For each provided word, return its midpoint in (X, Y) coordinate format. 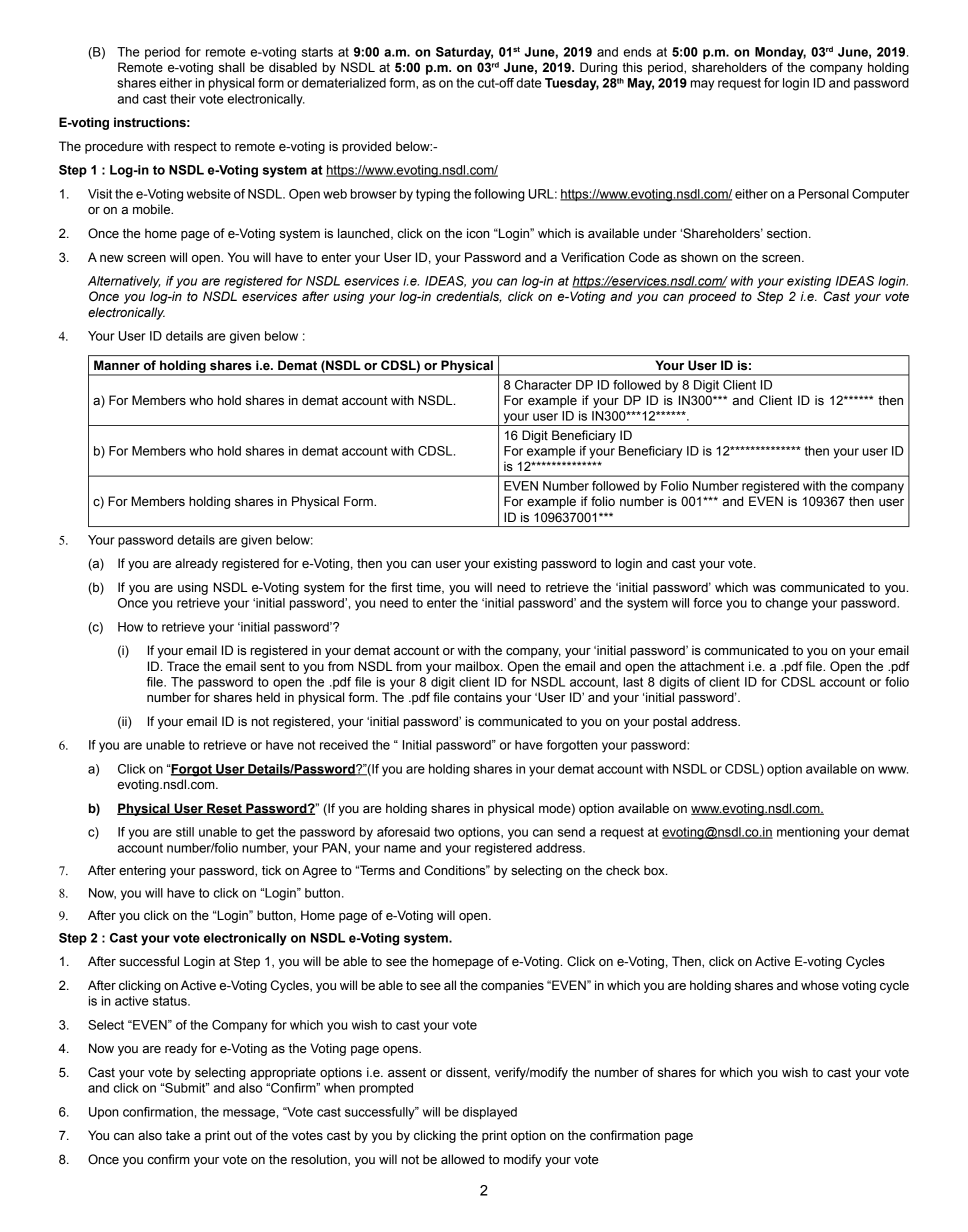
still (185, 832)
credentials (468, 297)
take (178, 1135)
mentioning (808, 833)
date (529, 83)
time (429, 588)
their (183, 99)
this (632, 67)
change (787, 604)
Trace (183, 666)
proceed (712, 297)
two (444, 832)
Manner (117, 365)
